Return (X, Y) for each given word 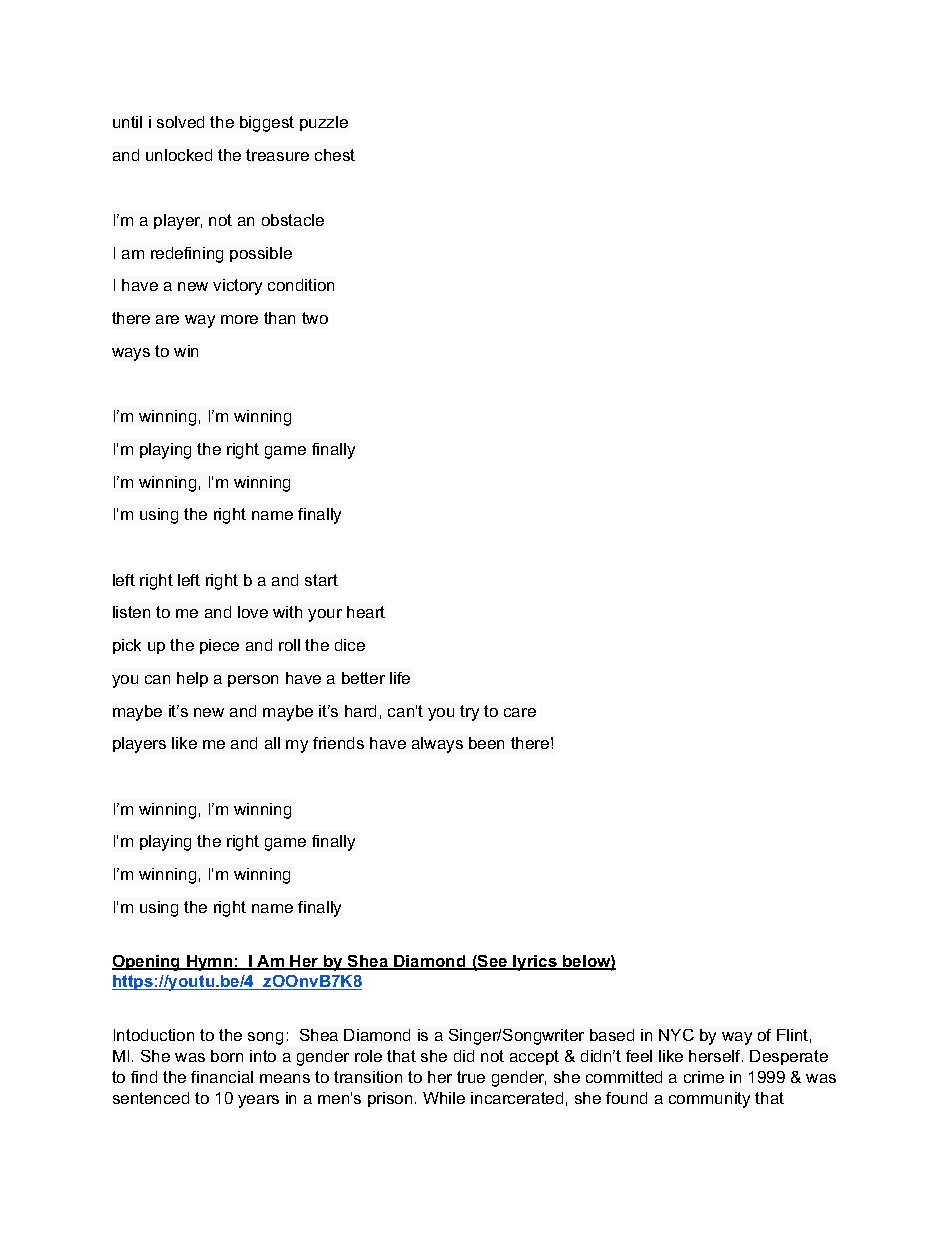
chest (335, 155)
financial (222, 1077)
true (471, 1077)
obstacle (293, 220)
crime (704, 1077)
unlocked (179, 155)
